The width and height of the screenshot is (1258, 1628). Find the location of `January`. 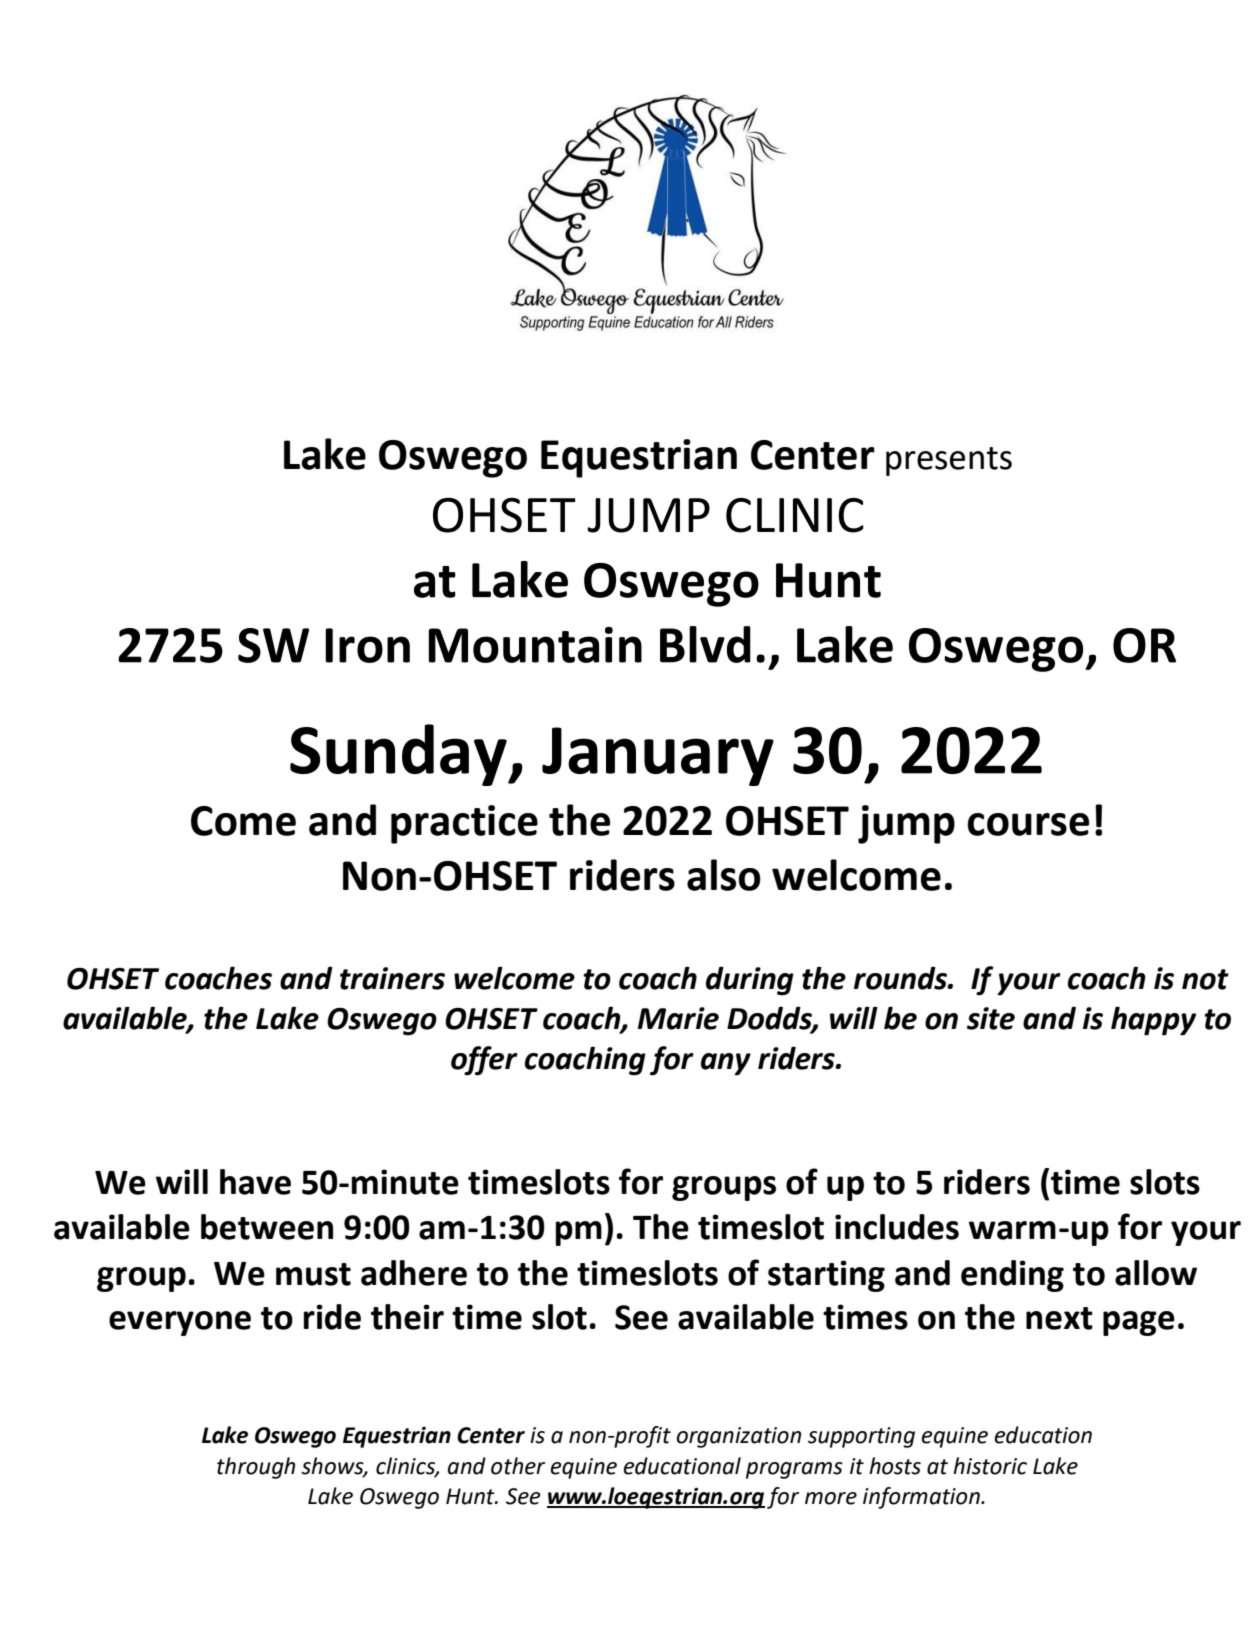

January is located at coordinates (658, 756).
